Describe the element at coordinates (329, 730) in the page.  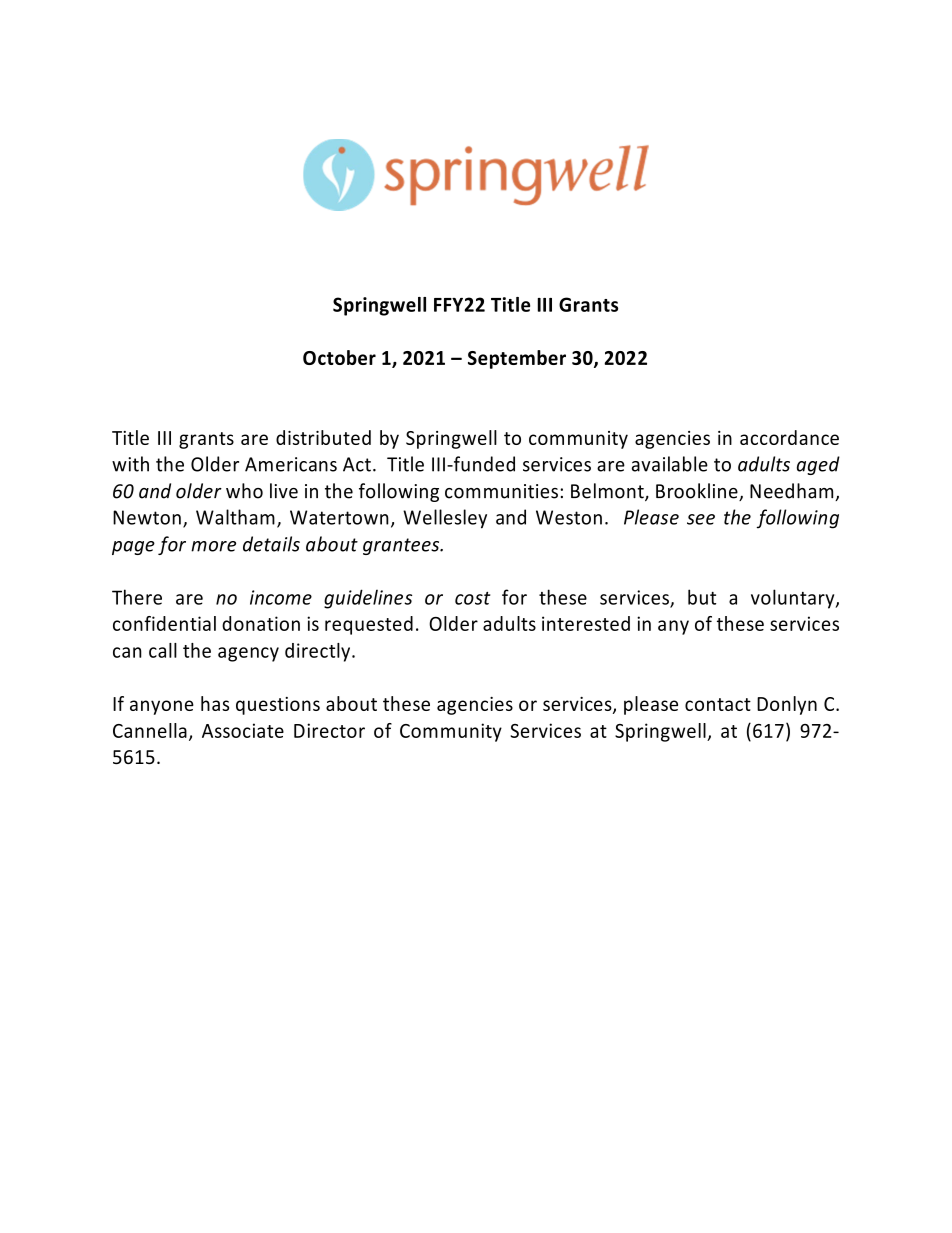
I see `Director` at that location.
